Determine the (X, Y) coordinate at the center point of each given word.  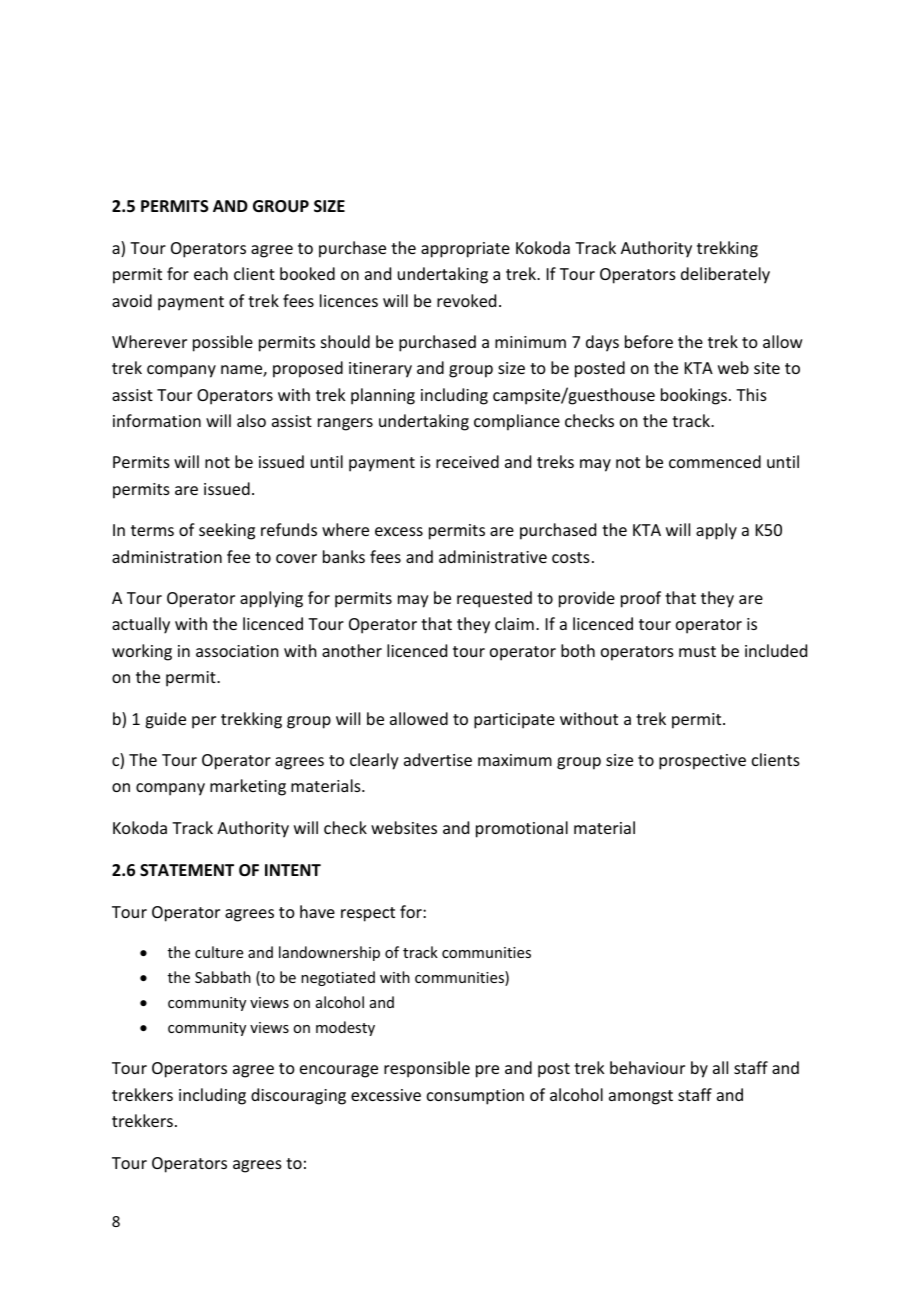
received (467, 461)
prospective (702, 762)
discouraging (298, 1096)
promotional (522, 829)
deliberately (725, 275)
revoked (466, 300)
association (237, 651)
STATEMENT (187, 870)
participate (514, 721)
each (211, 273)
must (697, 651)
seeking (227, 531)
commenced (715, 461)
